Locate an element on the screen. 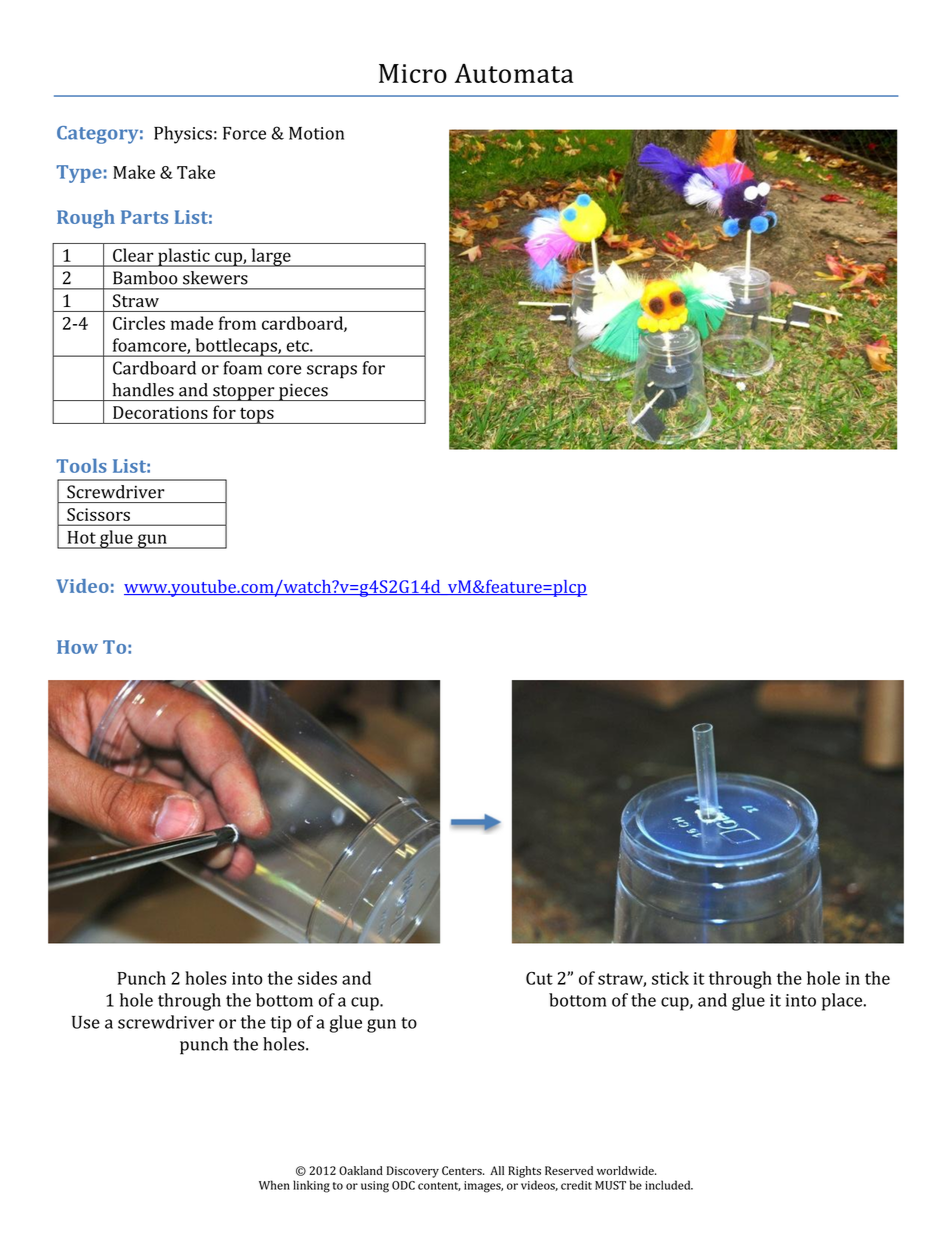  When is located at coordinates (274, 1185).
